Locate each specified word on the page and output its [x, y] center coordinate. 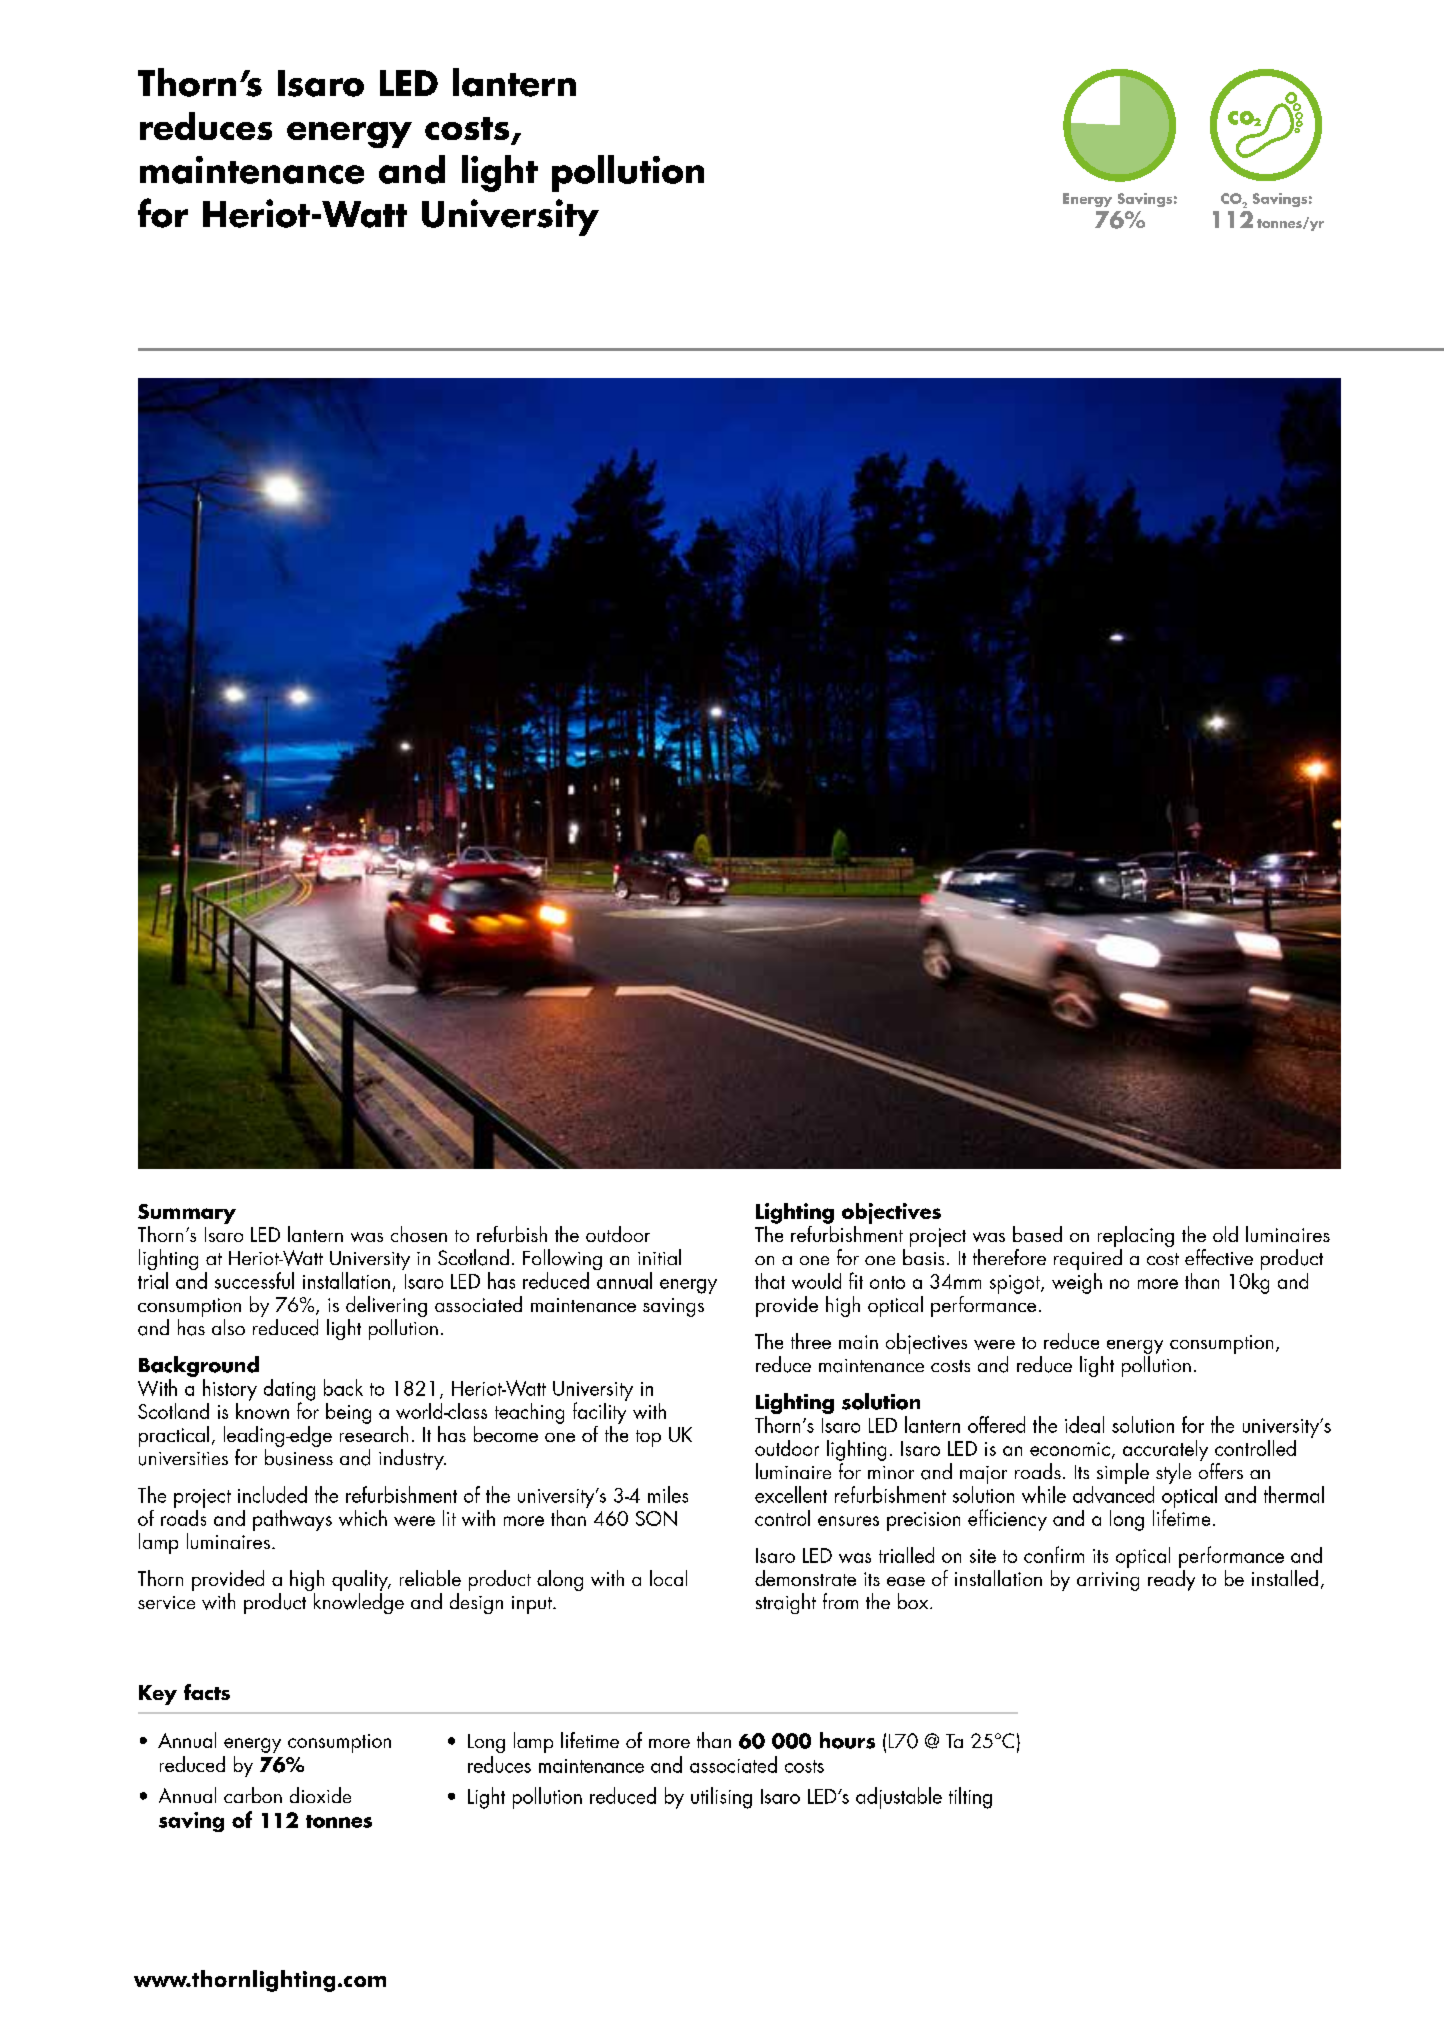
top [648, 1438]
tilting [970, 1798]
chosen [419, 1234]
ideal [1084, 1424]
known [262, 1409]
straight [786, 1603]
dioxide [320, 1795]
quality [361, 1582]
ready [1171, 1580]
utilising [721, 1798]
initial [659, 1257]
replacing [1136, 1238]
